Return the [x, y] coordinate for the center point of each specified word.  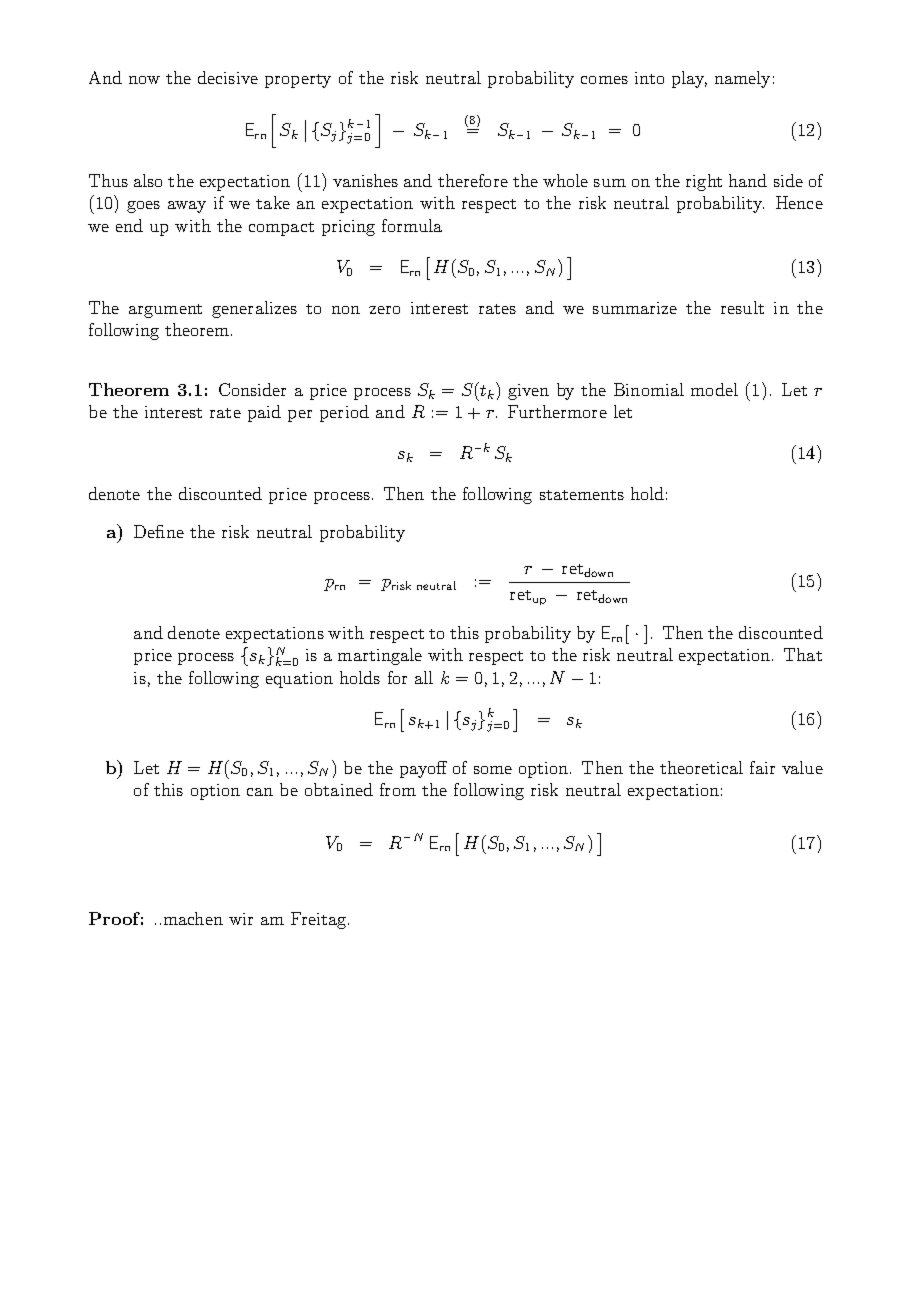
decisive [228, 77]
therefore [473, 180]
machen [193, 918]
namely [742, 79]
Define [159, 531]
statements [582, 495]
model [714, 389]
